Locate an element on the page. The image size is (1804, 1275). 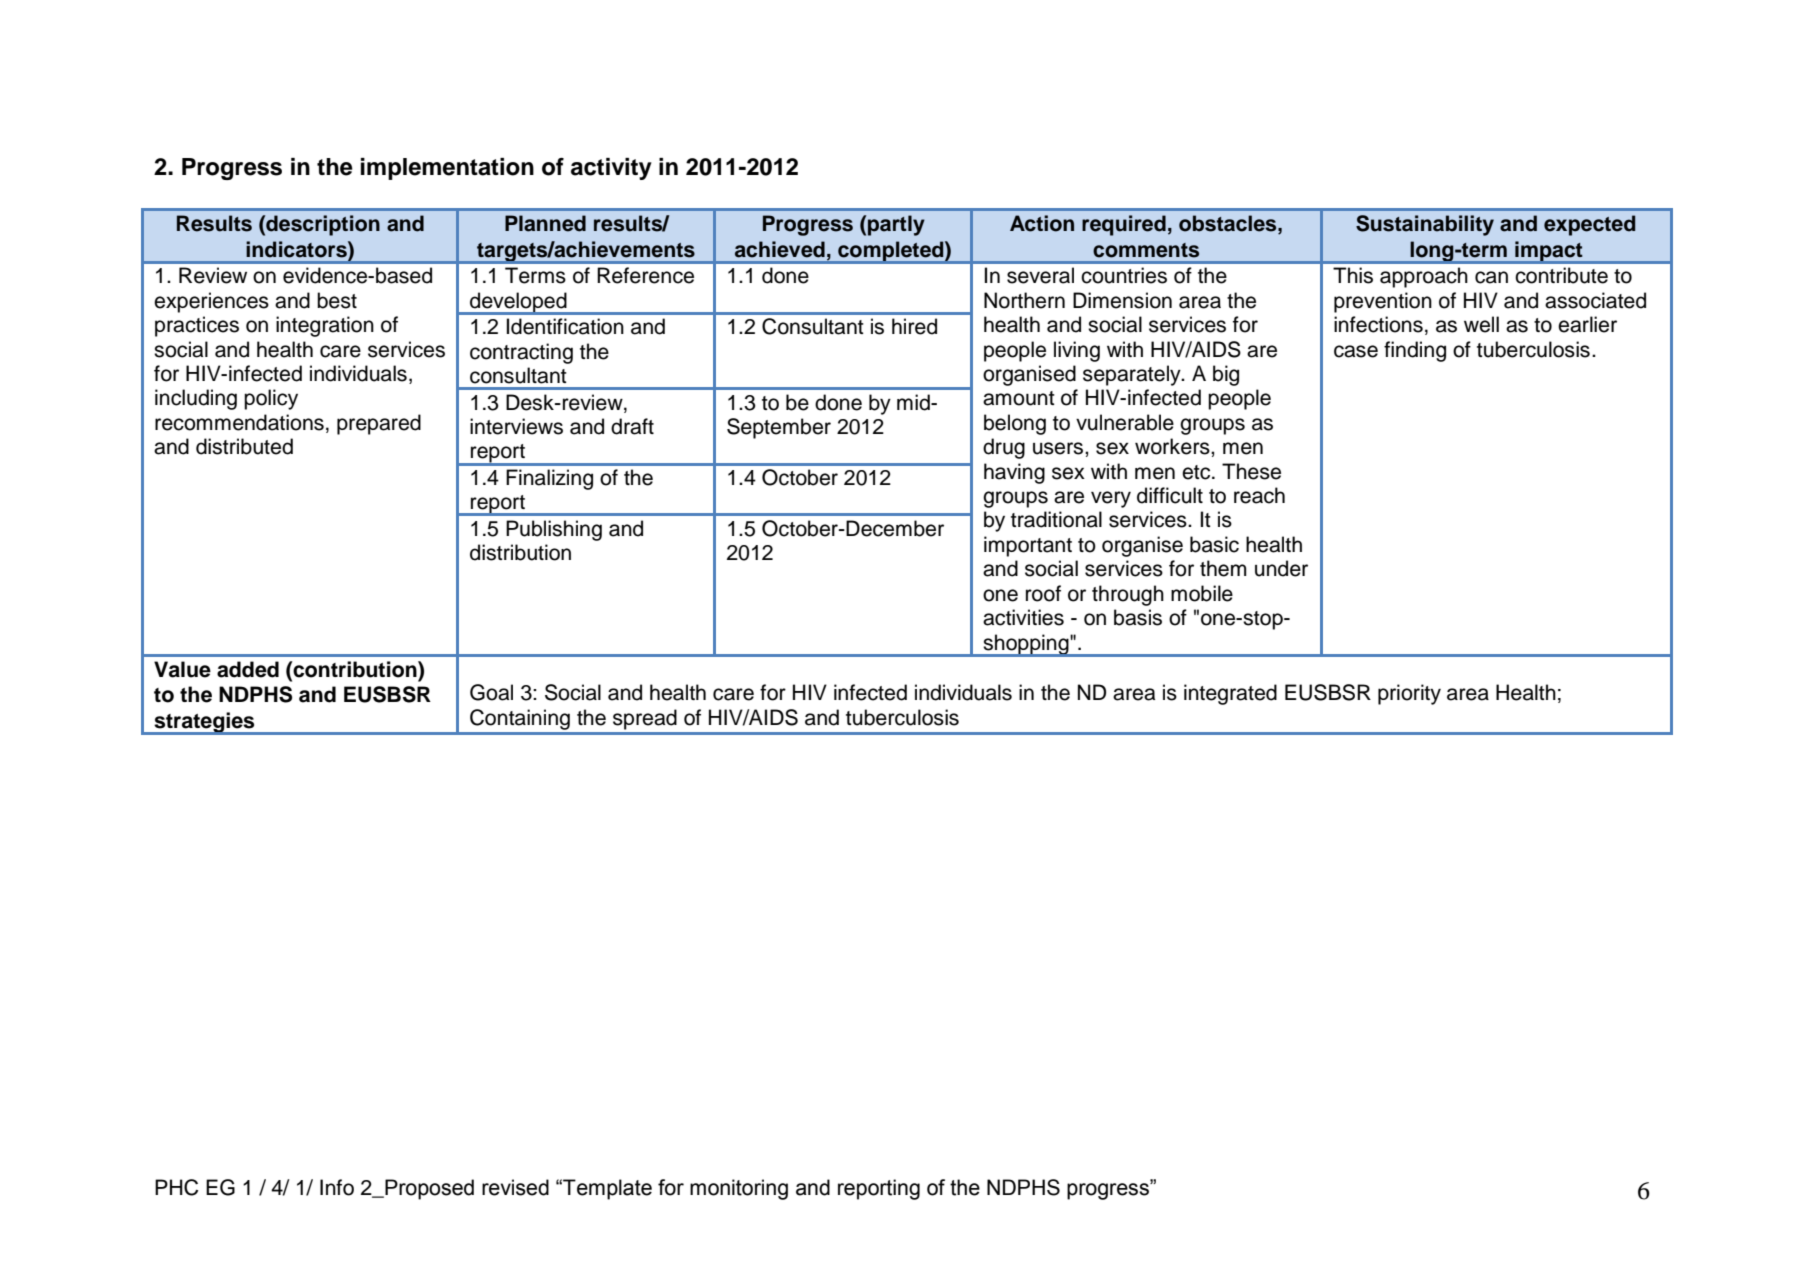
roof is located at coordinates (1043, 593).
